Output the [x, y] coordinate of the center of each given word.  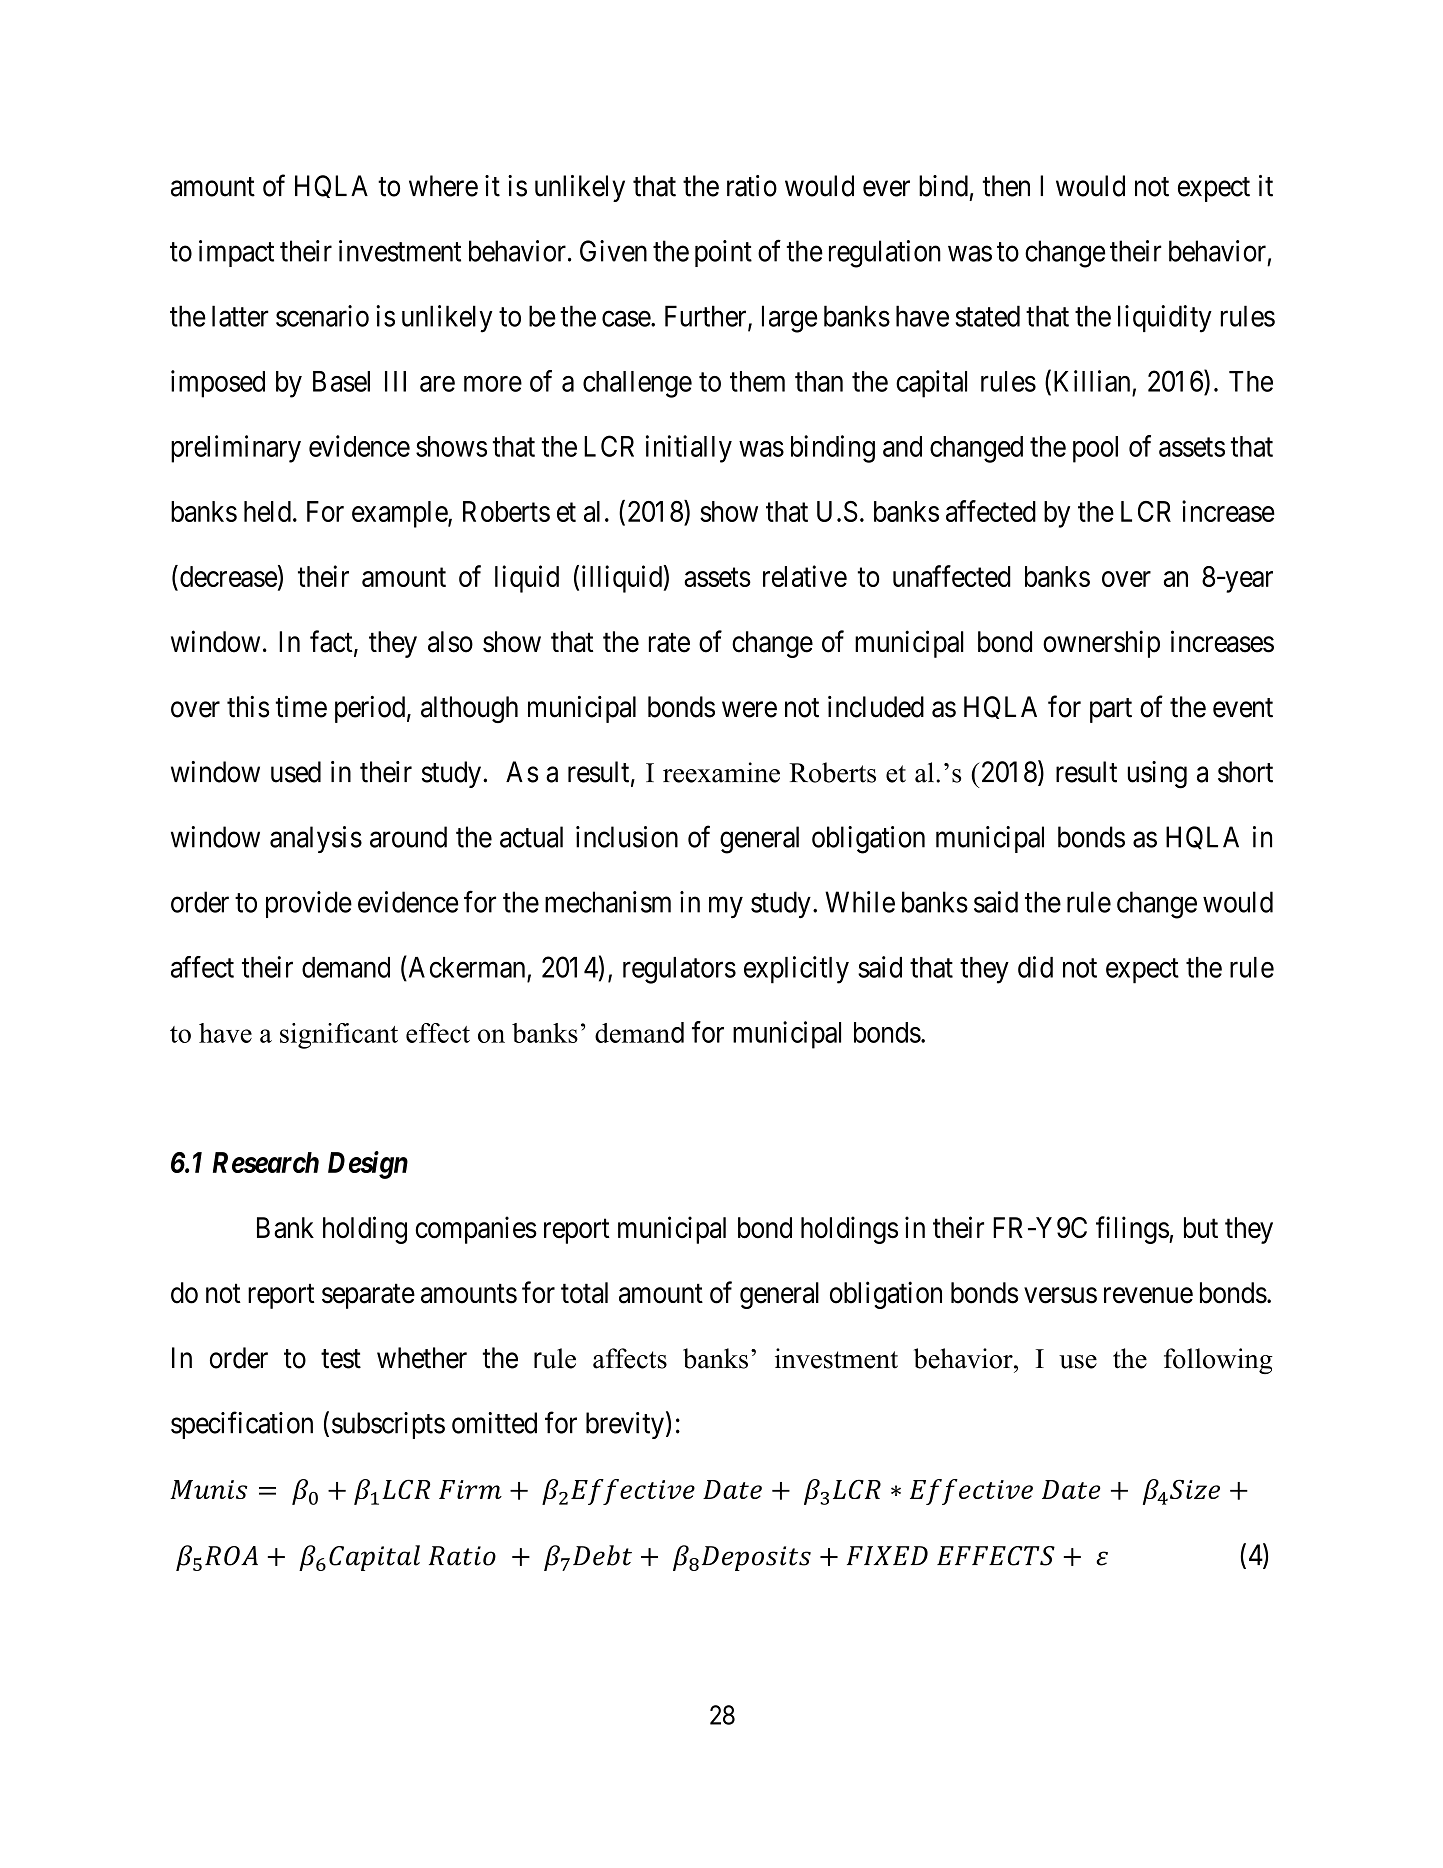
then [1006, 186]
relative [805, 576]
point [723, 253]
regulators [679, 970]
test [341, 1359]
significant [339, 1036]
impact [236, 253]
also [450, 642]
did [1035, 967]
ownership [1101, 644]
